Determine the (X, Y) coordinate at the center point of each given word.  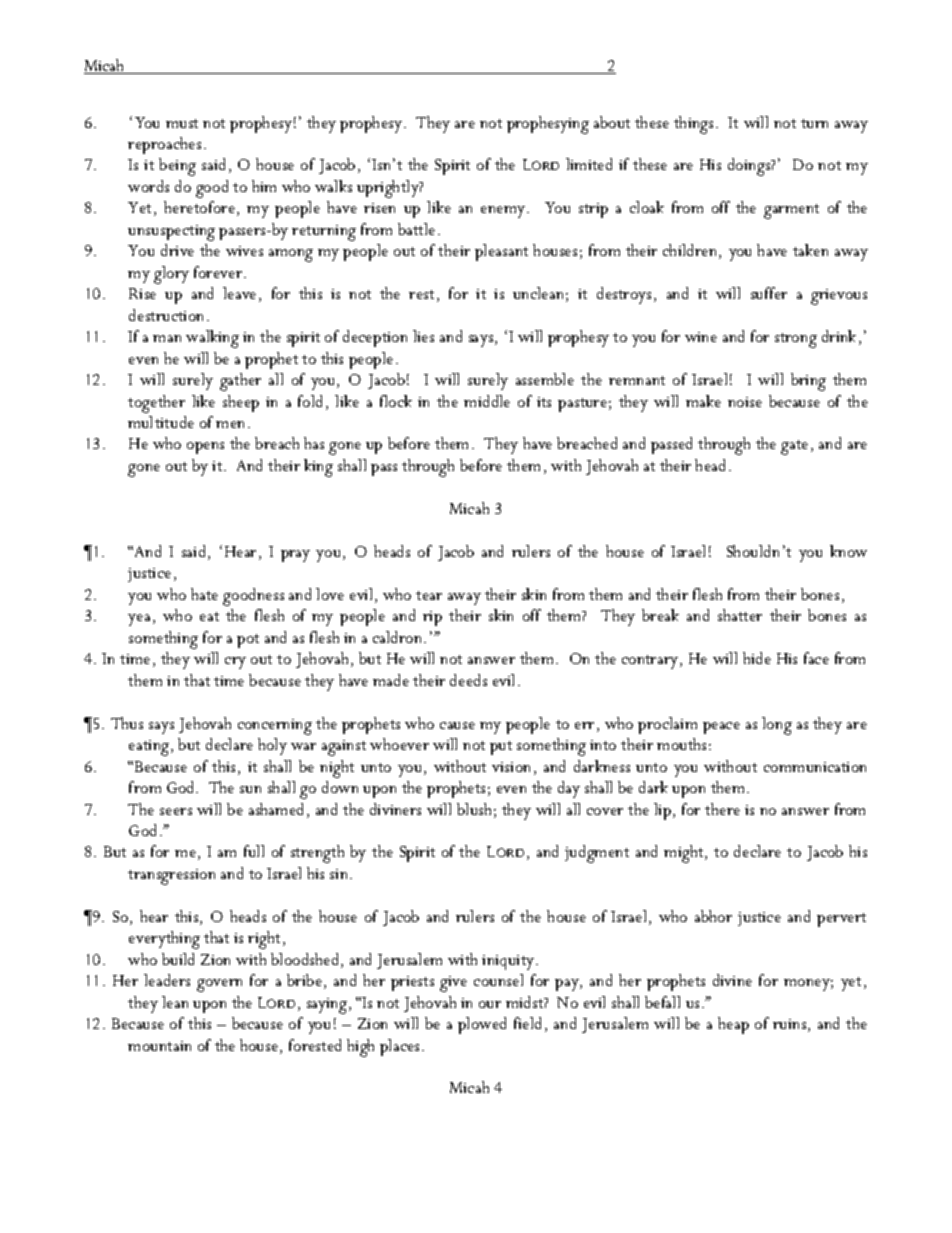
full (254, 851)
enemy (504, 212)
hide (757, 658)
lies (423, 336)
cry (235, 663)
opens (205, 448)
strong (796, 340)
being (177, 167)
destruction (168, 315)
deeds (468, 680)
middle (487, 401)
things (693, 125)
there (722, 809)
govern (219, 985)
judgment (597, 854)
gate (794, 447)
